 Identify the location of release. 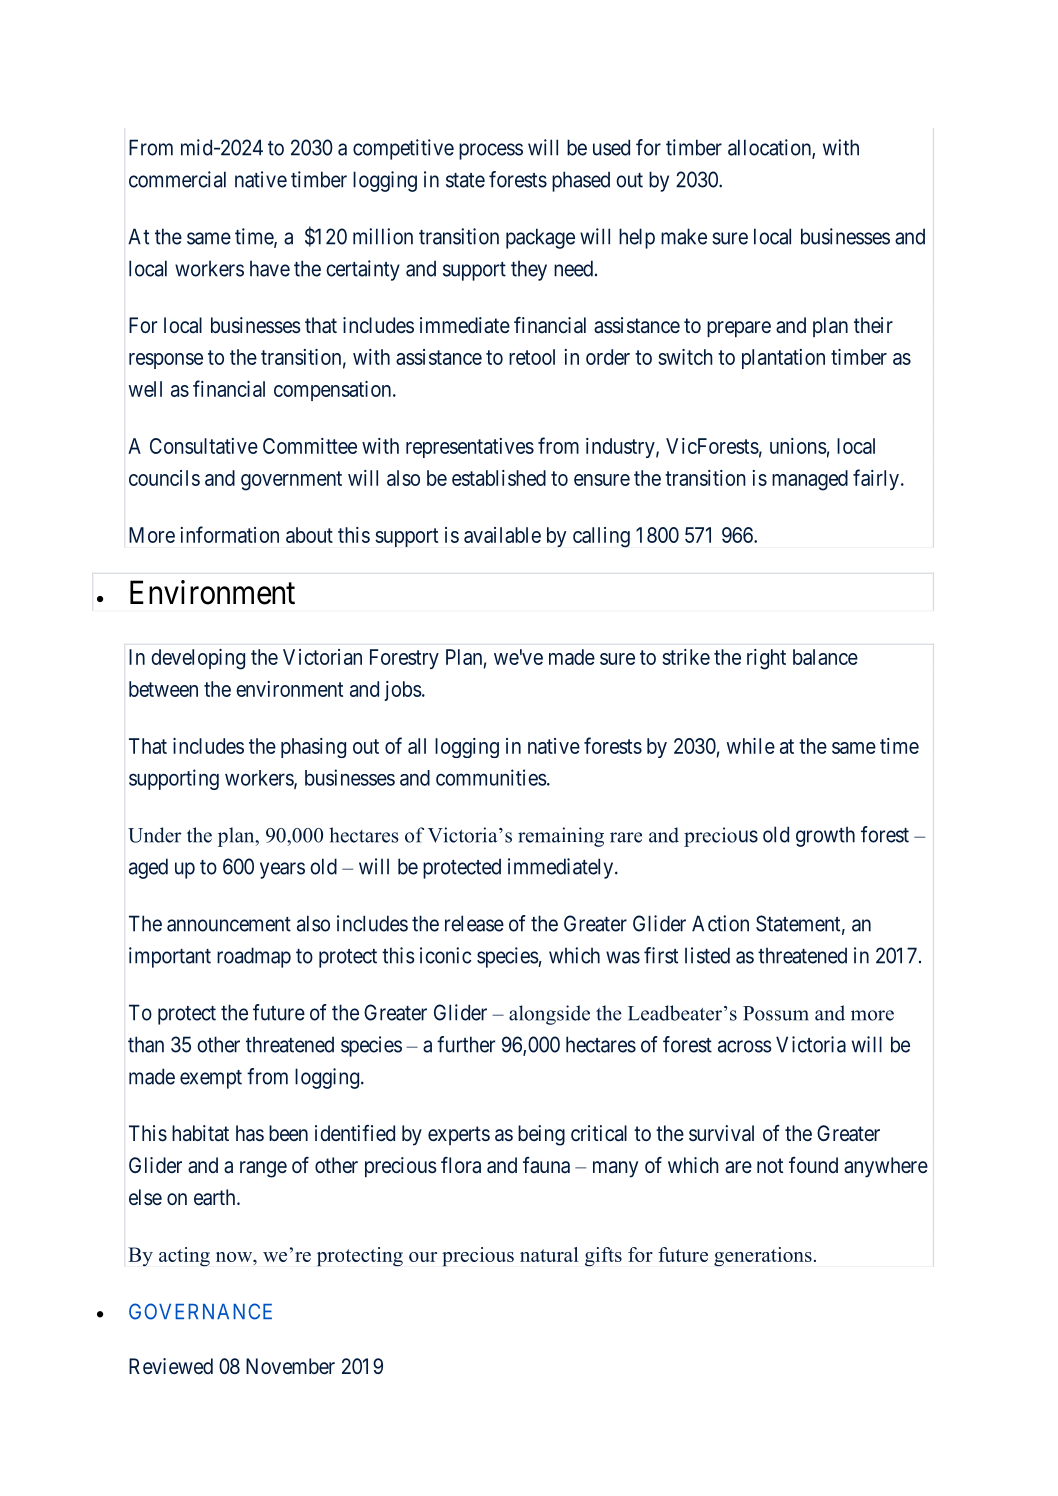
(474, 923).
